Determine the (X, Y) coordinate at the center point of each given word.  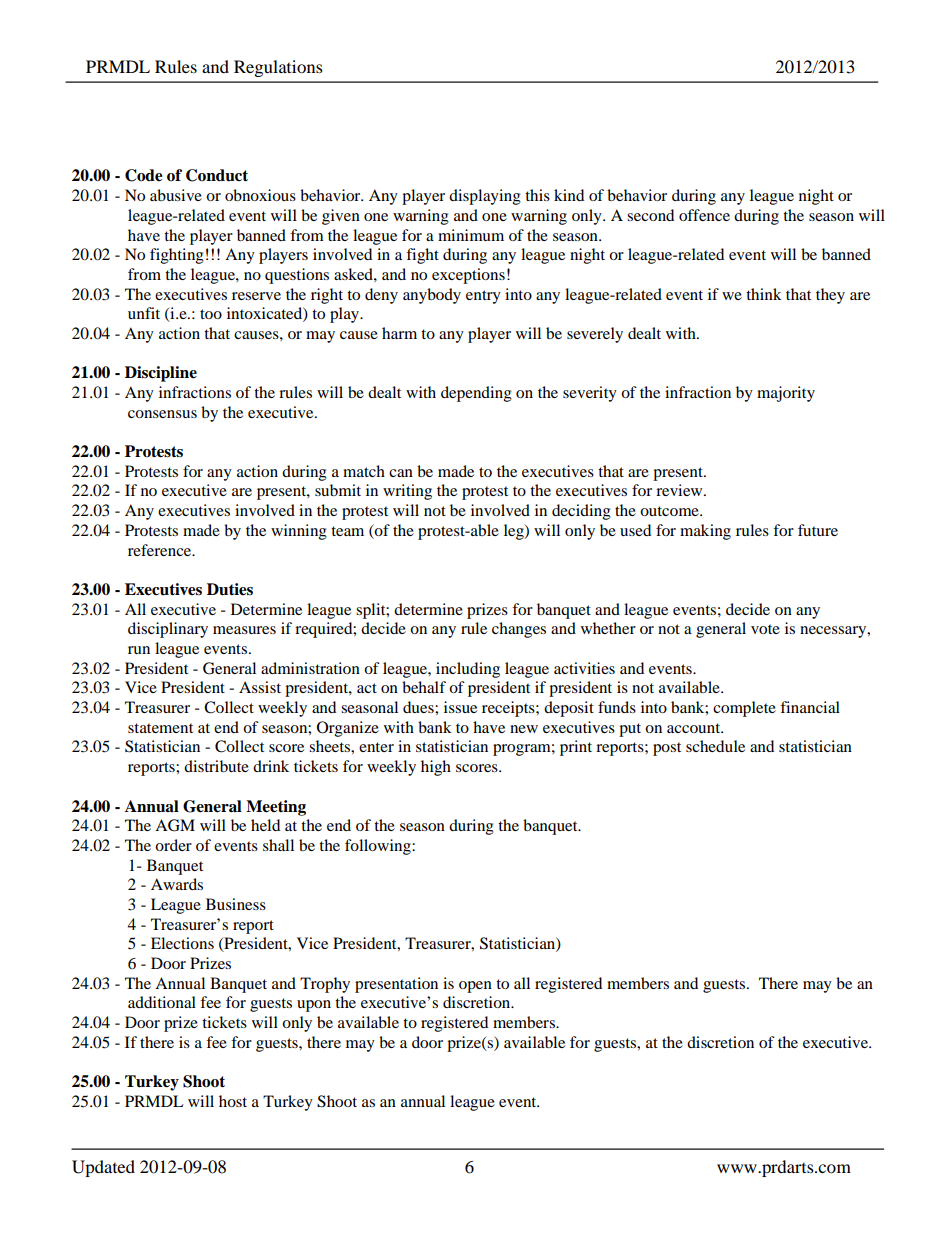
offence (704, 215)
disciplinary (168, 630)
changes (519, 630)
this (537, 195)
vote (765, 629)
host (233, 1101)
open (475, 987)
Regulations (278, 68)
